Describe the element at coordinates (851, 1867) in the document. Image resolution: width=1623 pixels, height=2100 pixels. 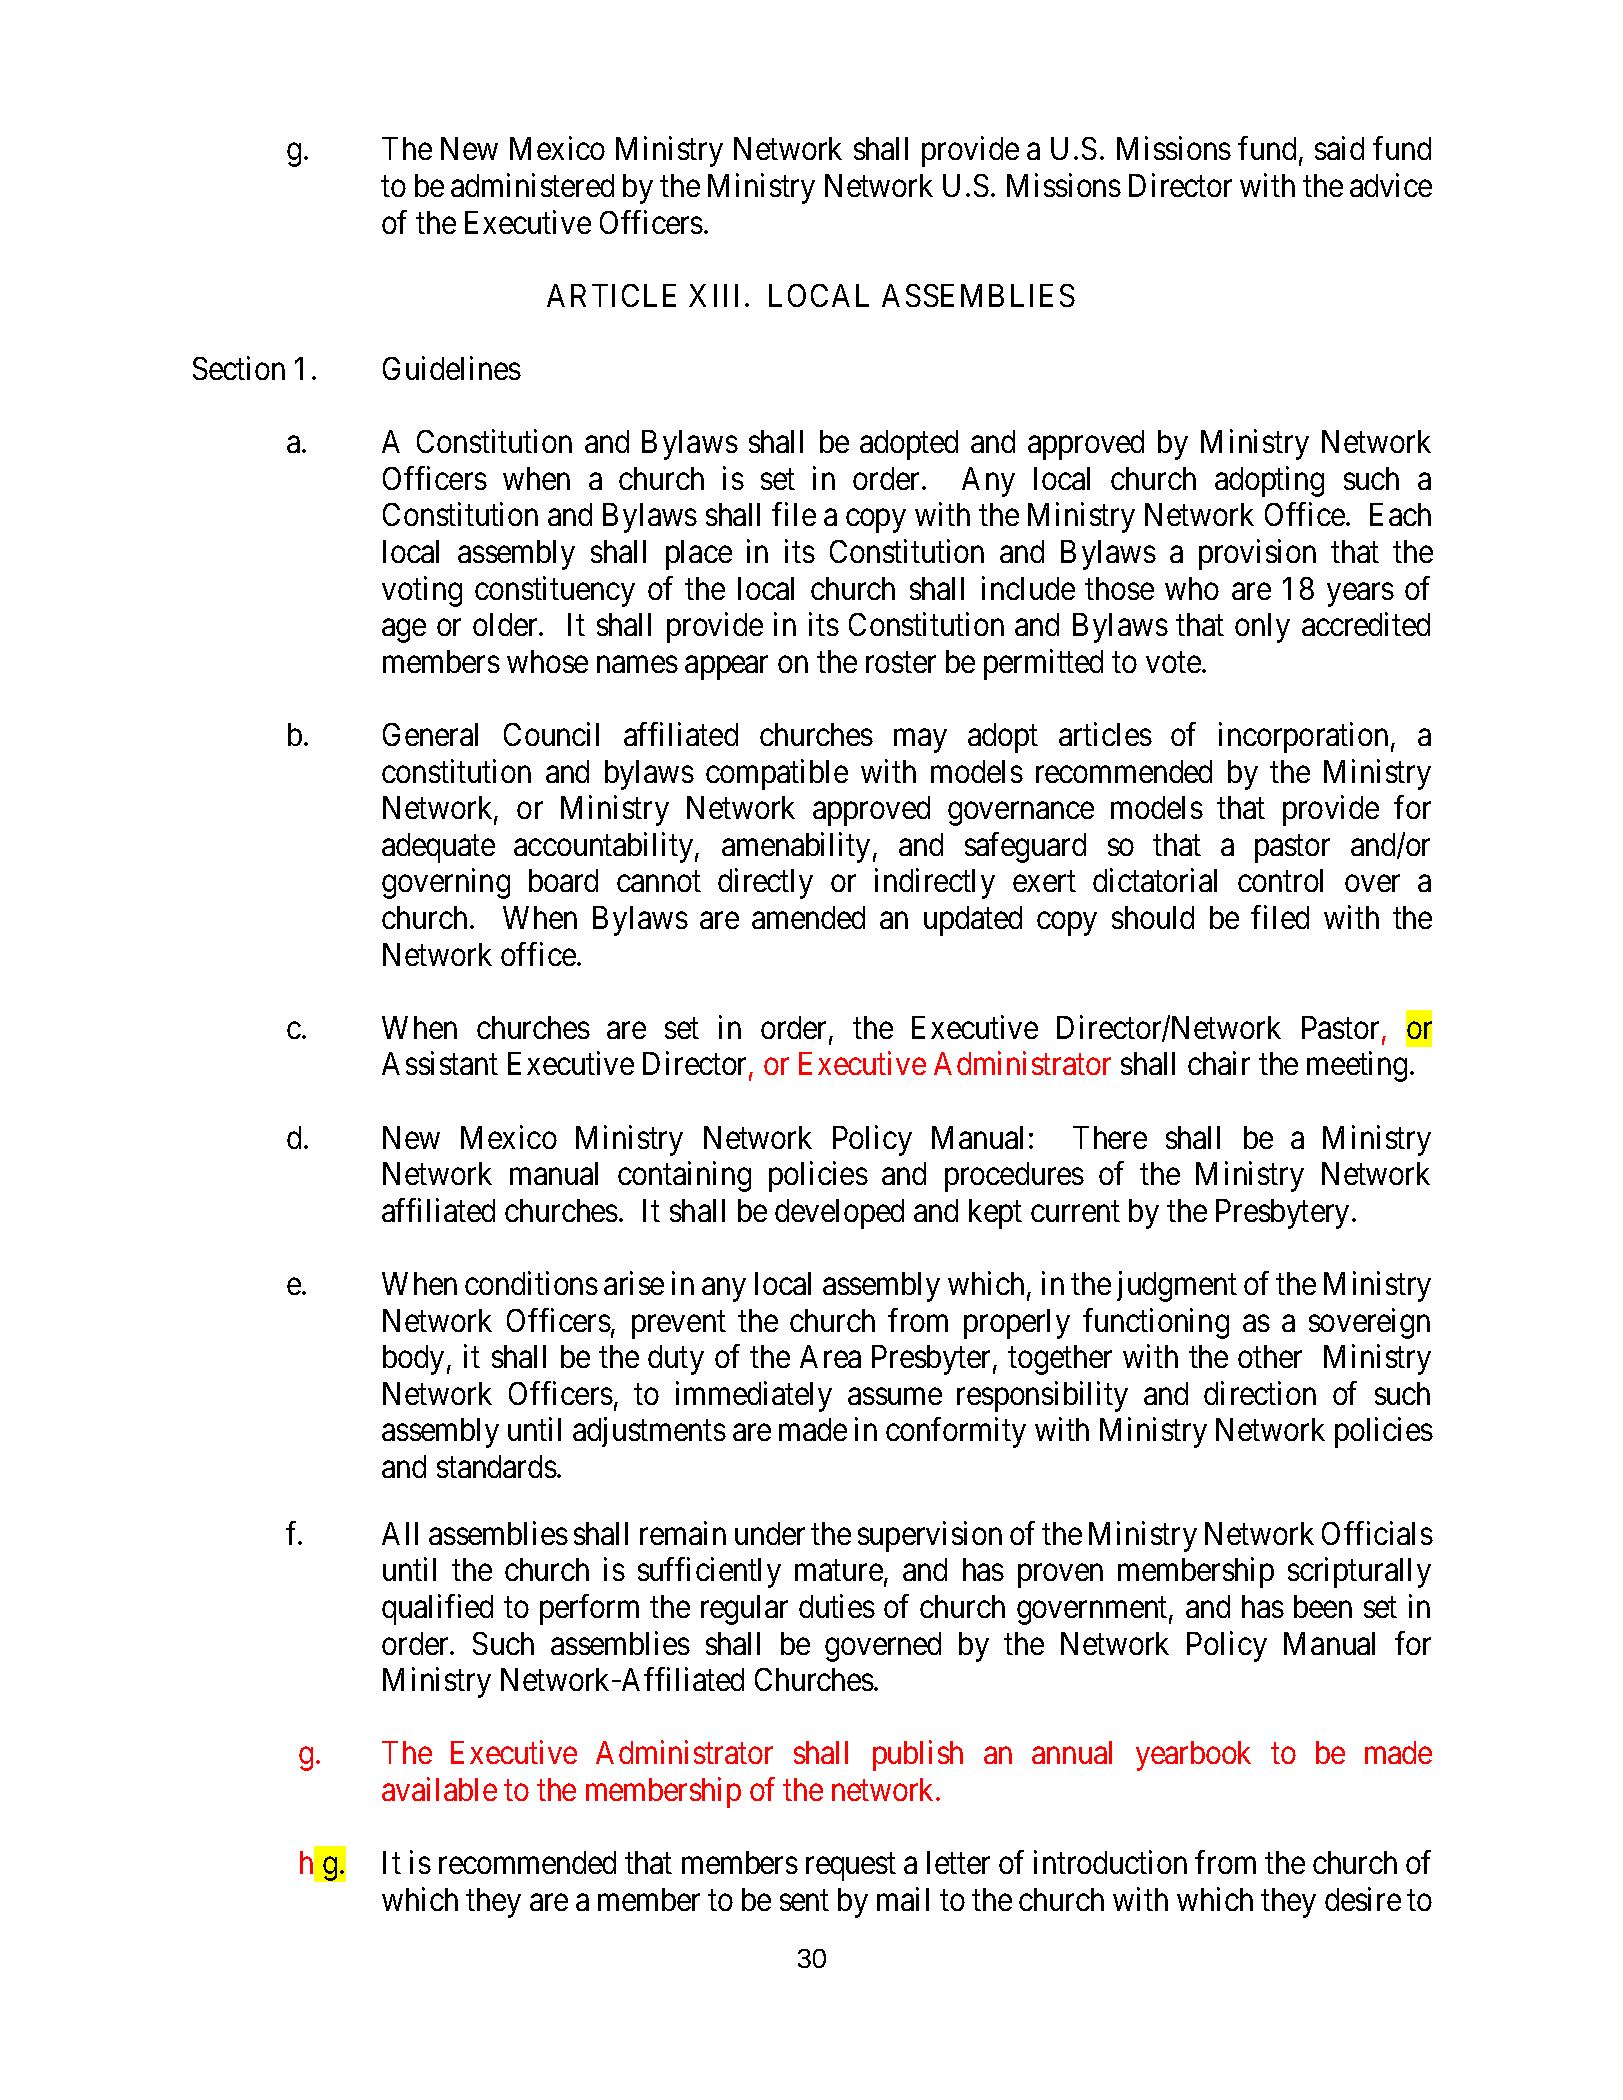
I see `request` at that location.
